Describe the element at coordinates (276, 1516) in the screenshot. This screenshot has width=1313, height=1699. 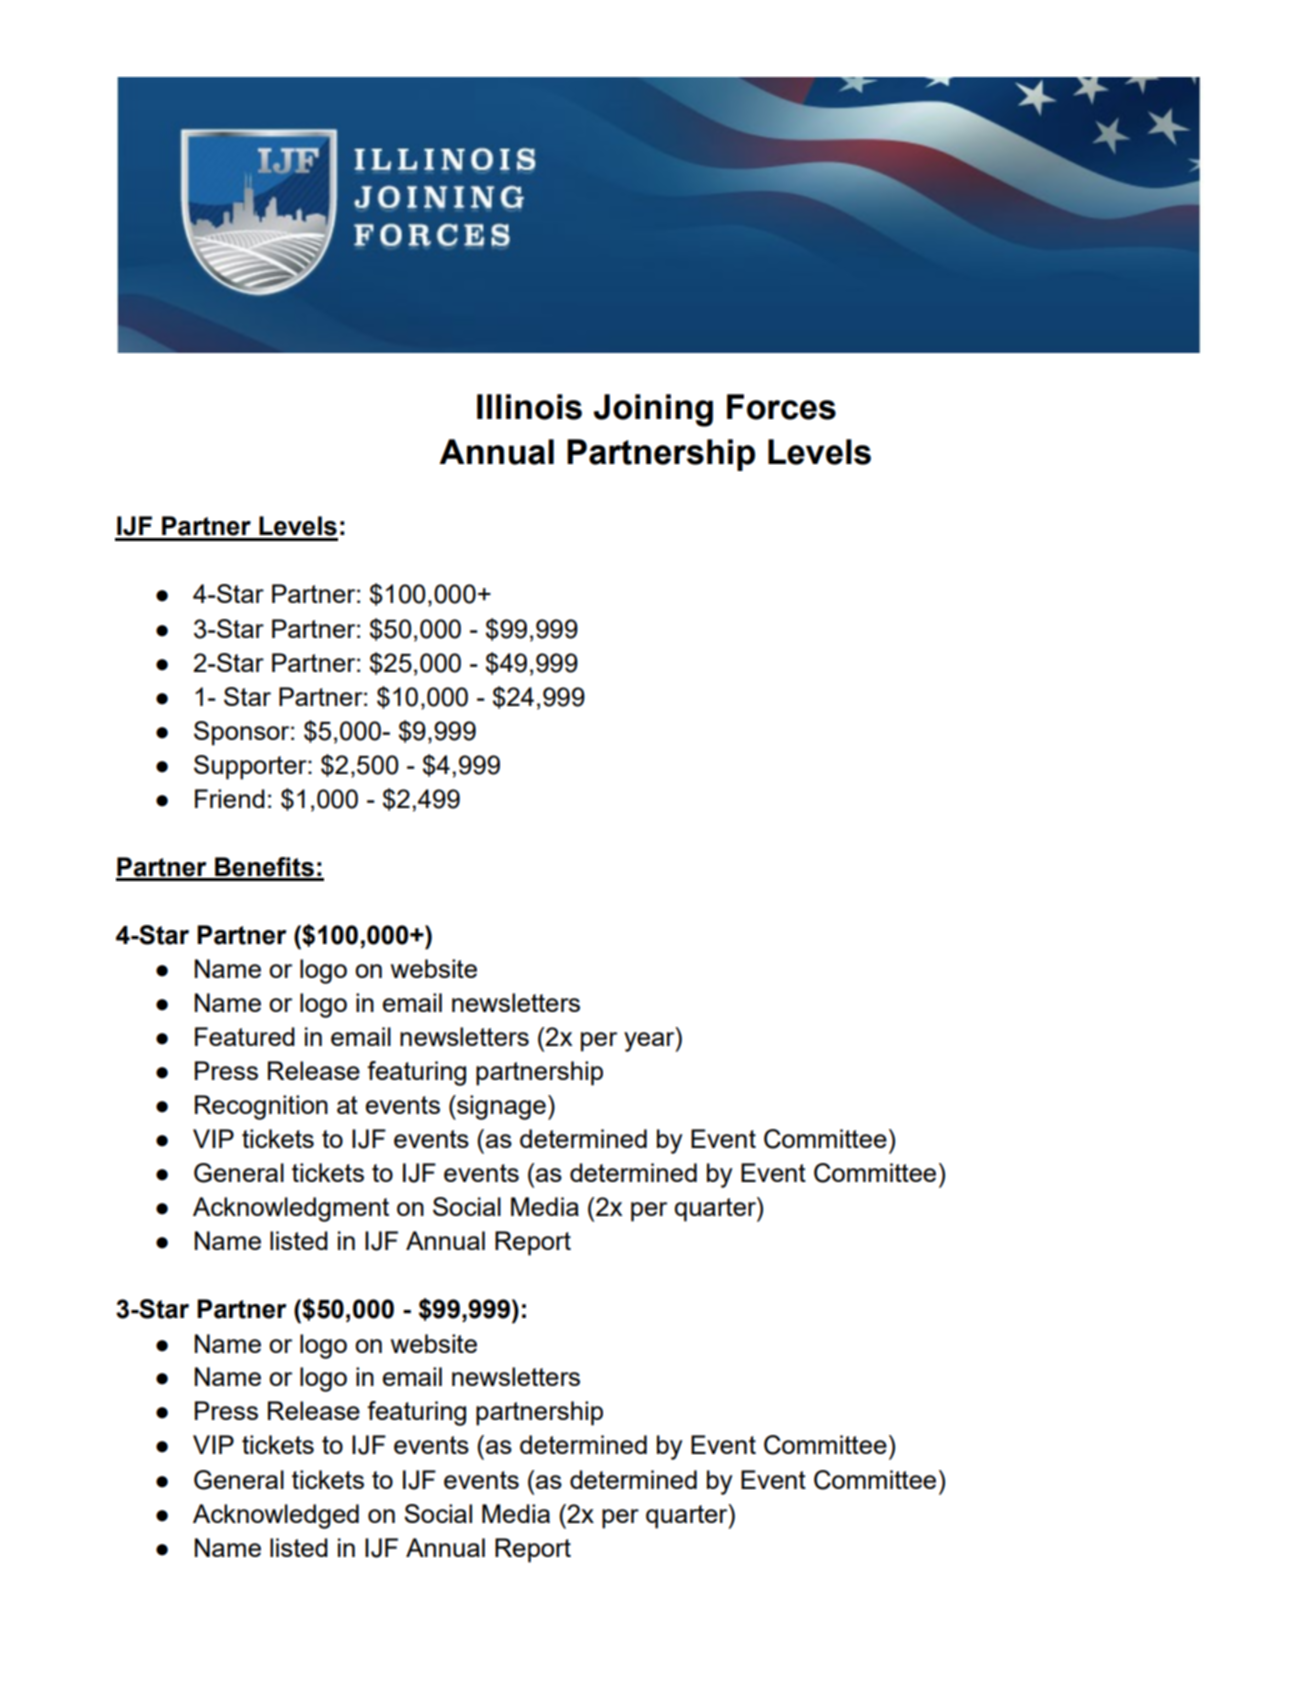
I see `Acknowledged` at that location.
